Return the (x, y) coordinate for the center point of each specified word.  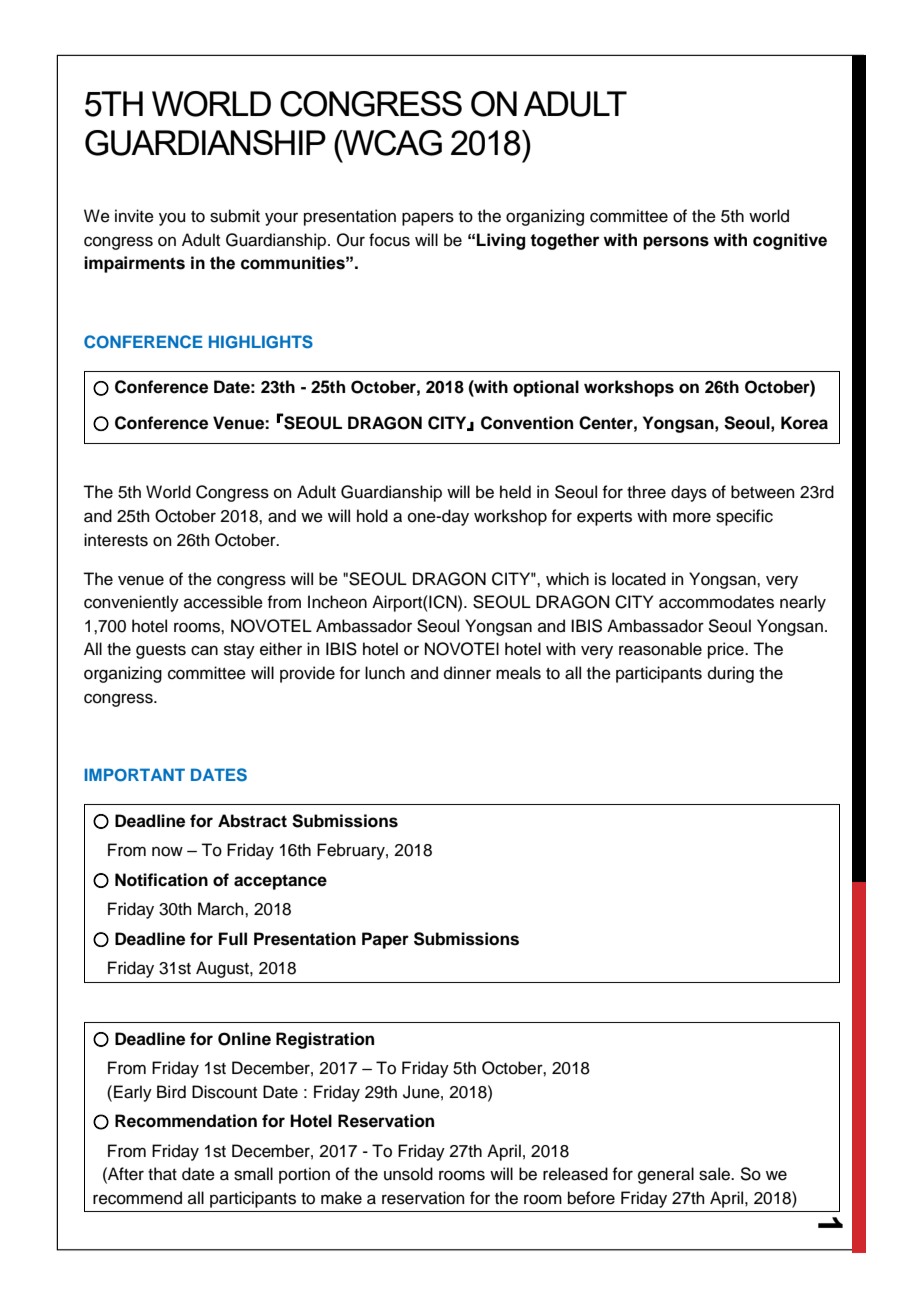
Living (501, 241)
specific (744, 517)
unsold (408, 1174)
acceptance (280, 882)
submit (235, 216)
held (515, 492)
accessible (223, 602)
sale (715, 1174)
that (162, 1174)
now (167, 851)
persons (676, 243)
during (731, 674)
